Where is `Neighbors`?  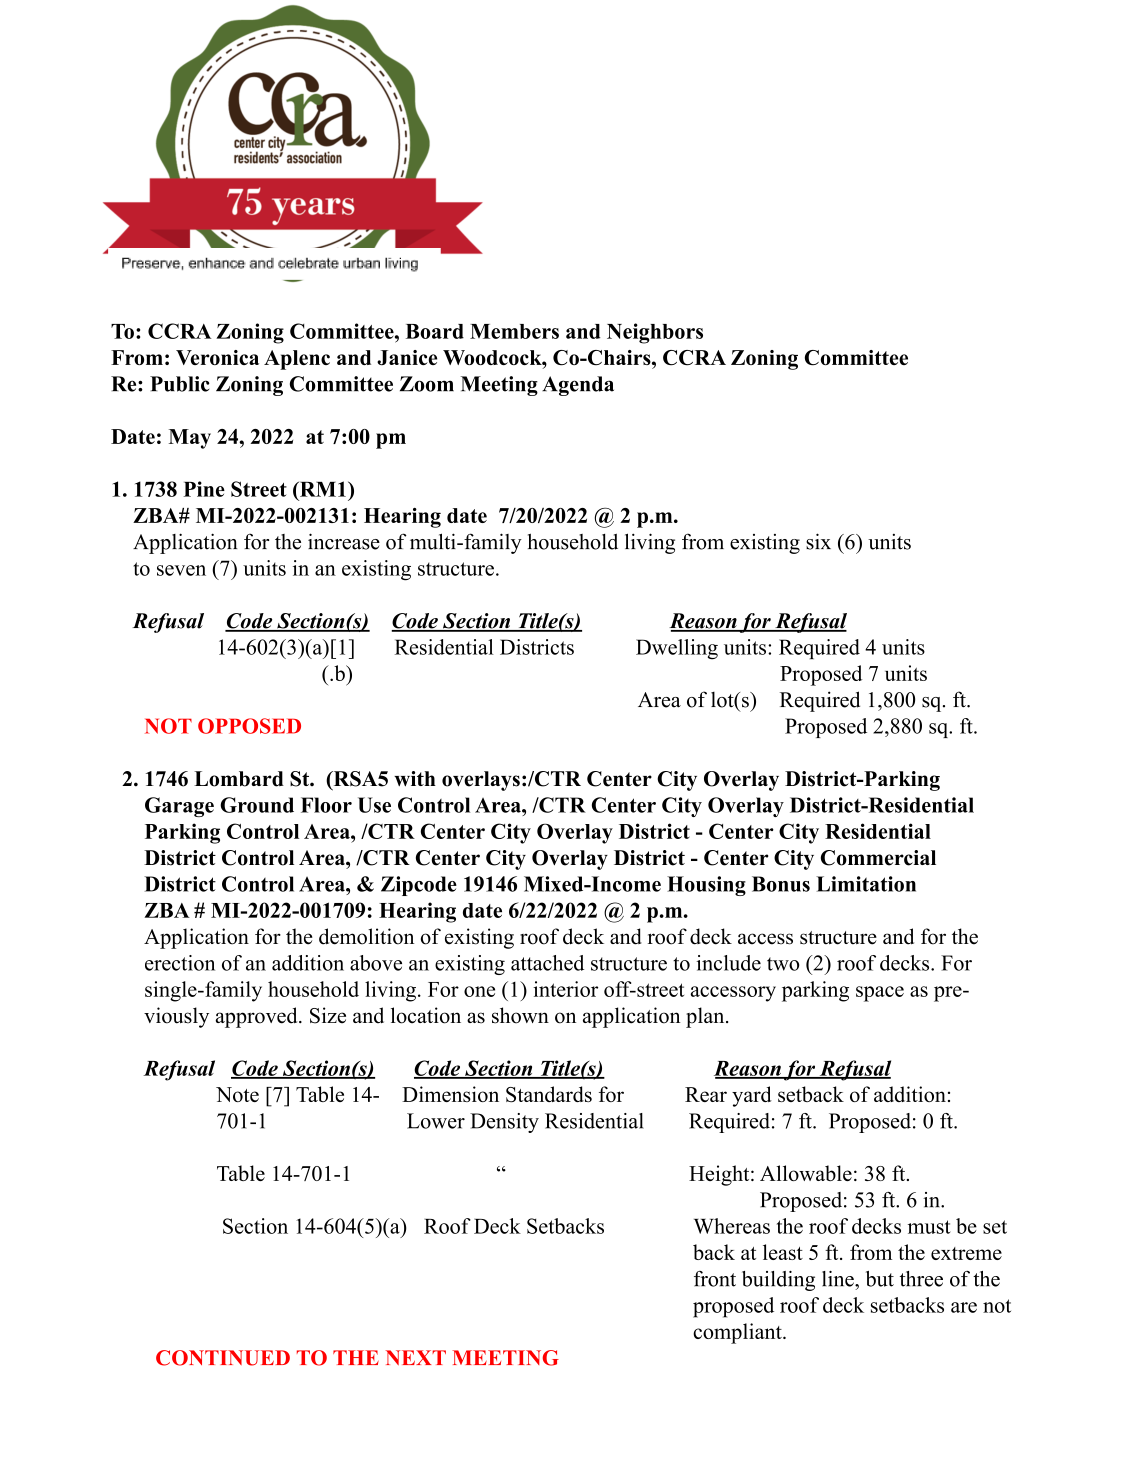
Neighbors is located at coordinates (655, 333).
